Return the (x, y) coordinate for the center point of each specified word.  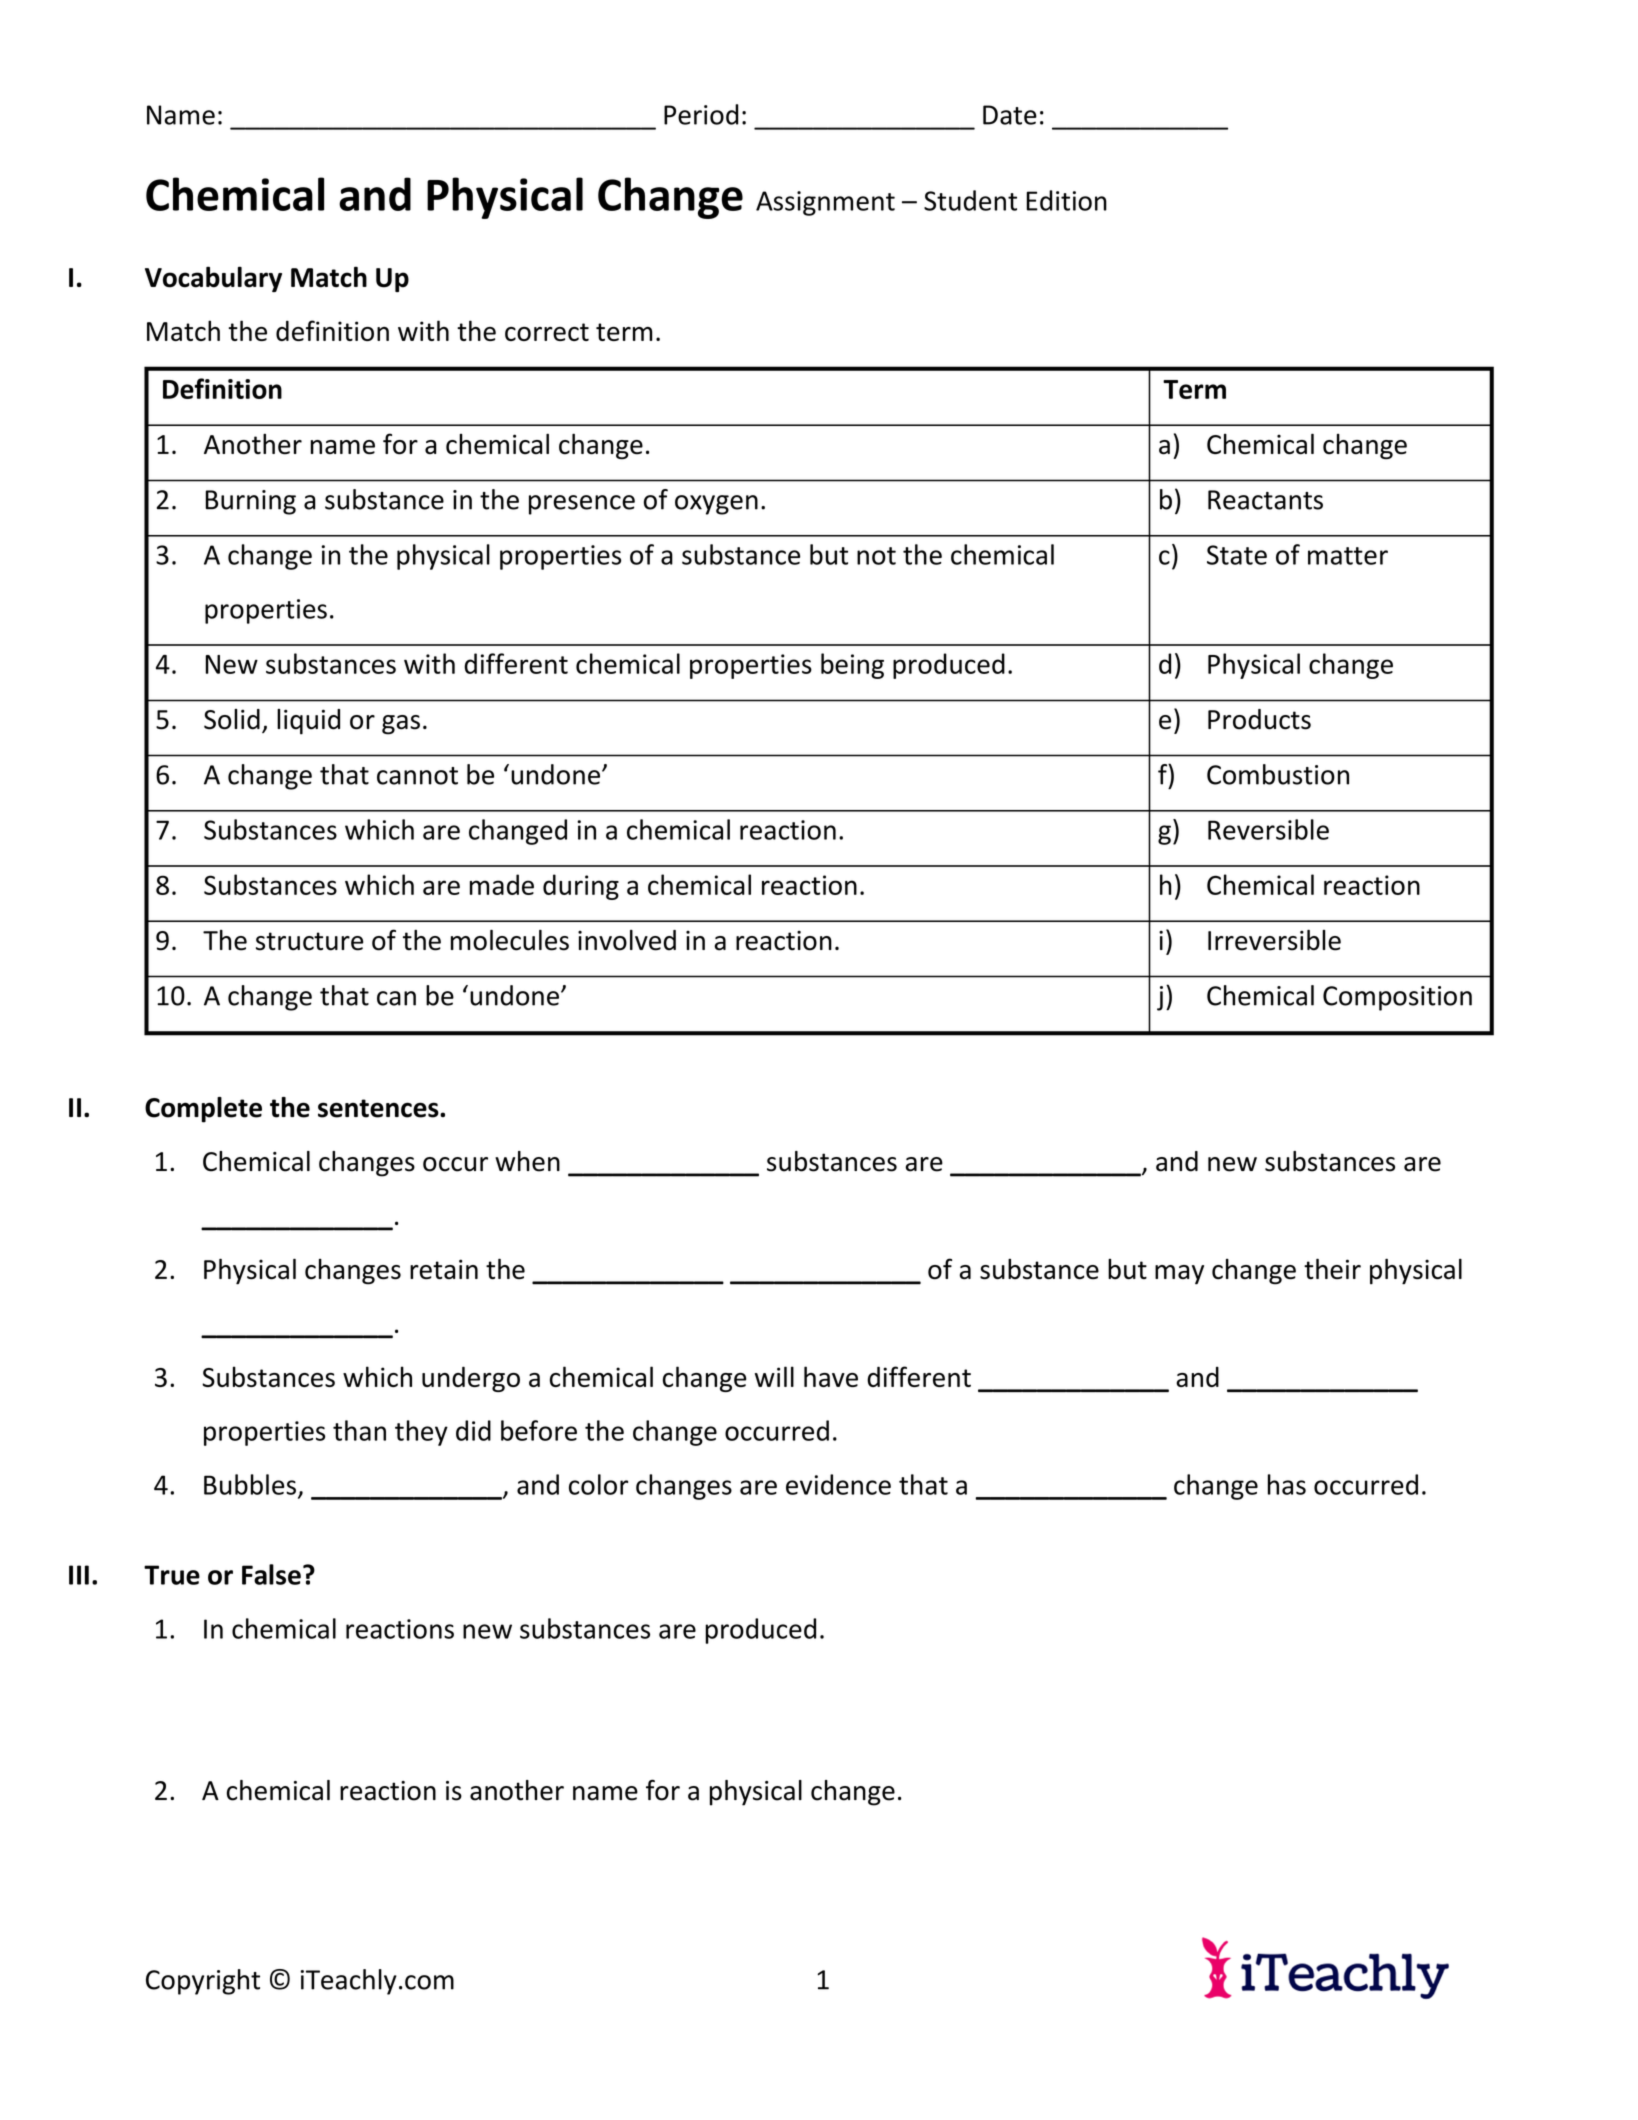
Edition (1066, 200)
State (1237, 555)
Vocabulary (213, 279)
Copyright (203, 1982)
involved (627, 940)
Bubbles (250, 1484)
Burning (251, 502)
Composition (1397, 998)
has (1287, 1484)
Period (701, 114)
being (852, 666)
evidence (838, 1484)
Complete (203, 1110)
